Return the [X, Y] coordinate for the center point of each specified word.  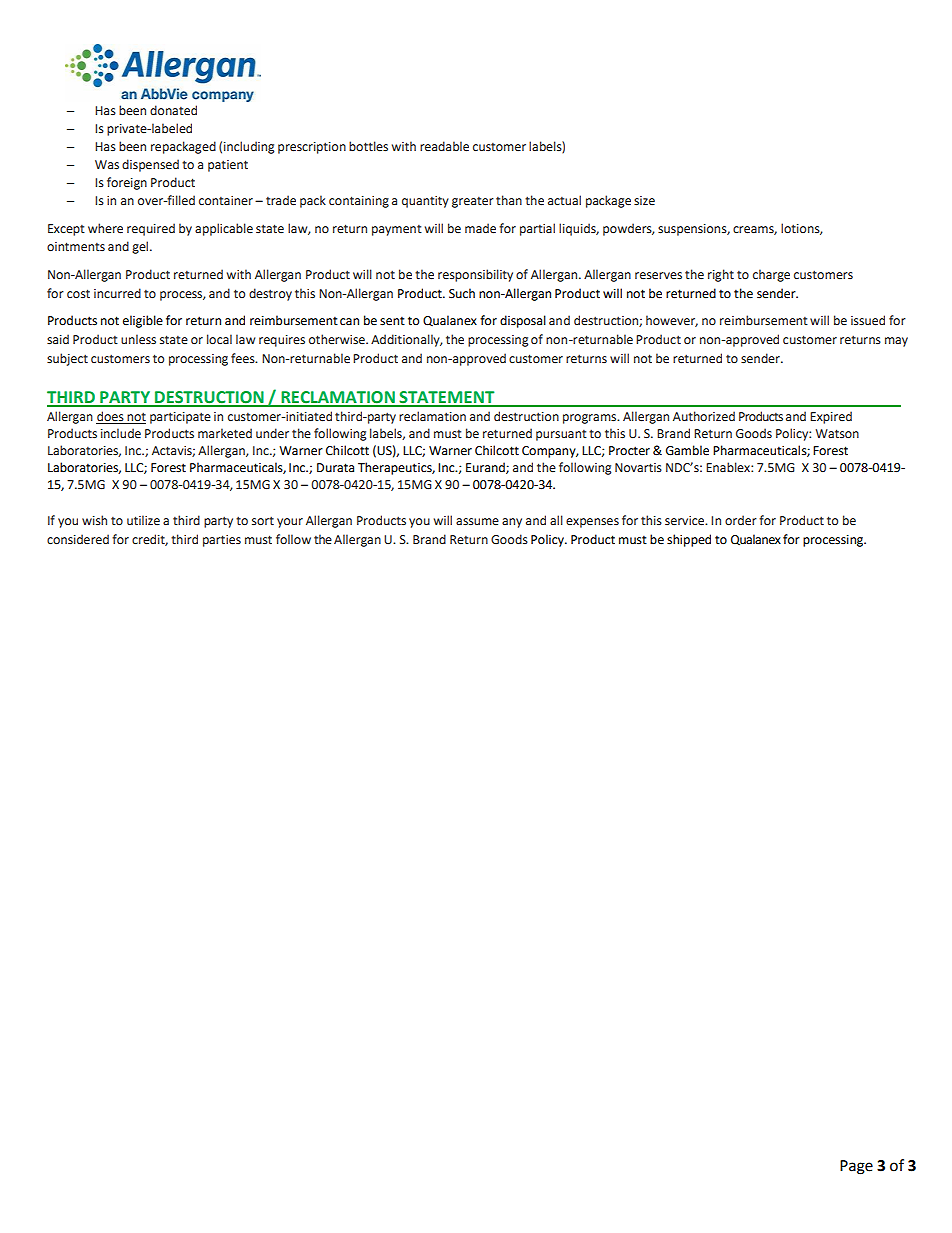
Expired [831, 417]
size [644, 201]
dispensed [150, 165]
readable [444, 146]
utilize [143, 520]
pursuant [561, 435]
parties [222, 541]
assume [477, 522]
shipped [689, 540]
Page [856, 1167]
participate [180, 418]
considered [78, 539]
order [741, 520]
